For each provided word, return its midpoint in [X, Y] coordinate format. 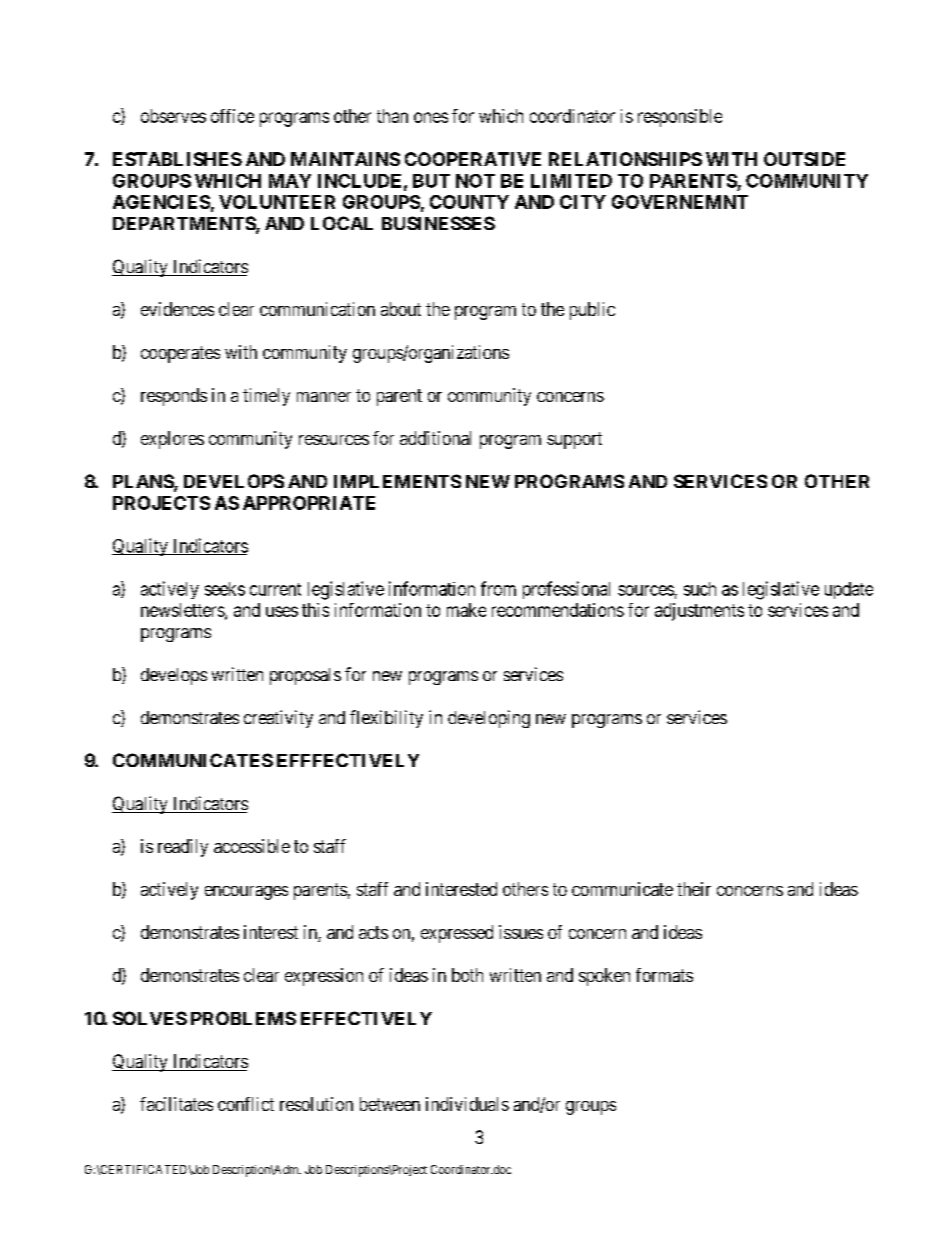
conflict [246, 1104]
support [574, 440]
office [232, 116]
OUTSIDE [804, 159]
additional [435, 438]
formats [664, 975]
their [694, 889]
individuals [467, 1104]
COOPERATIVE [473, 159]
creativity [278, 719]
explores [172, 440]
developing [489, 719]
